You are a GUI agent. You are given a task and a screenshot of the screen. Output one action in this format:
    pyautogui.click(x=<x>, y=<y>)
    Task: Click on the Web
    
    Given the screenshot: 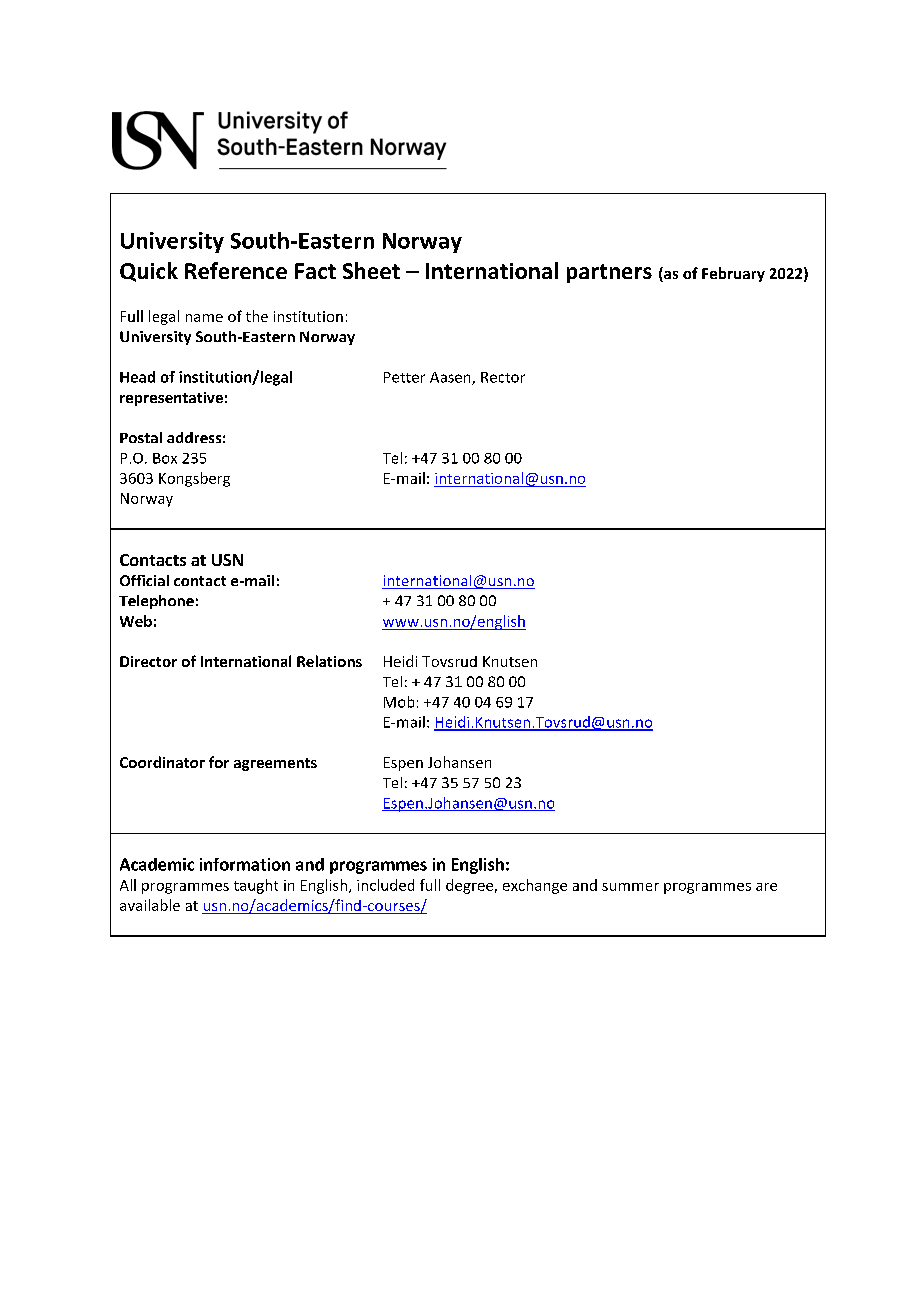 What is the action you would take?
    pyautogui.click(x=136, y=621)
